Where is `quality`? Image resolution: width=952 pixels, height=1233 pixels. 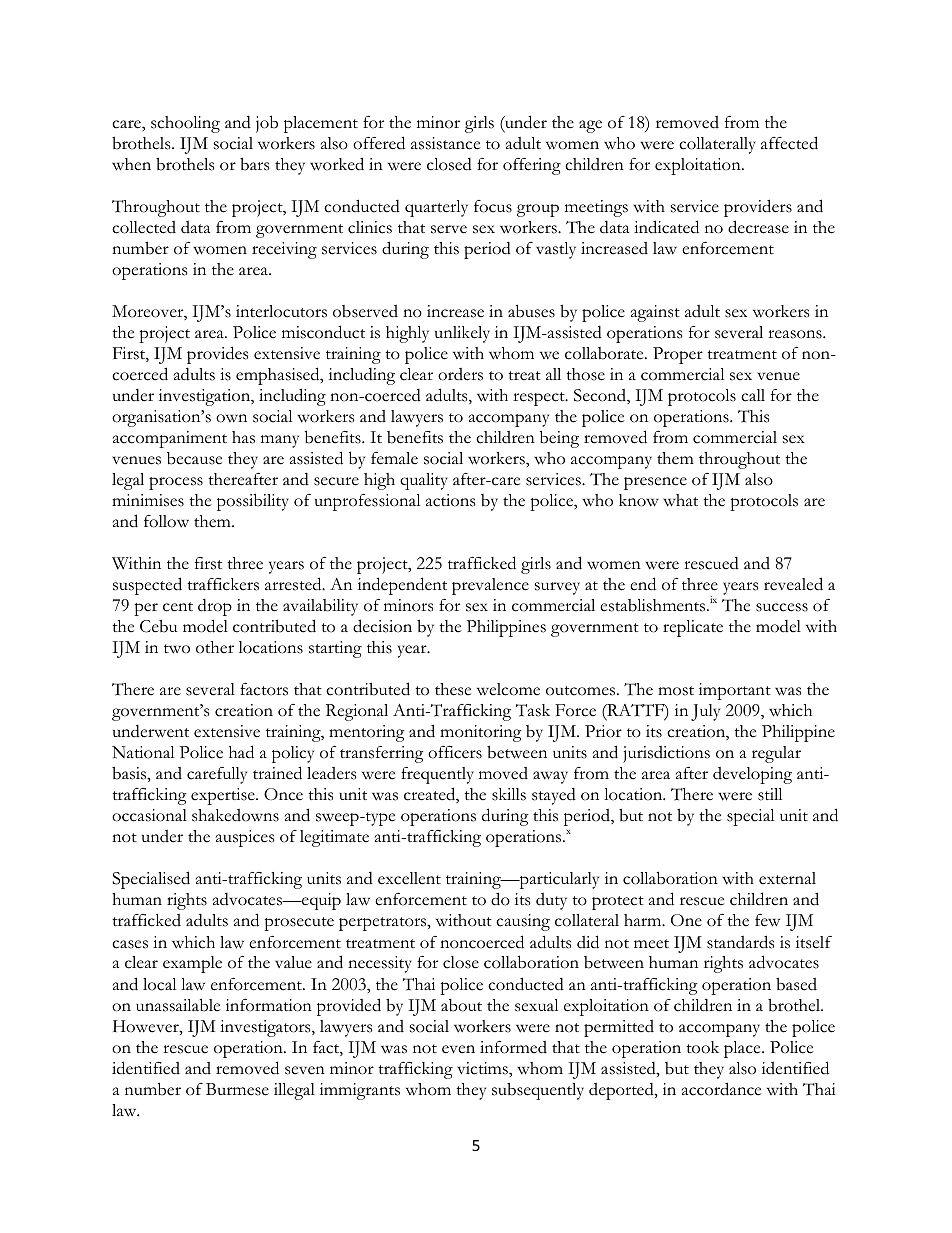
quality is located at coordinates (424, 481).
